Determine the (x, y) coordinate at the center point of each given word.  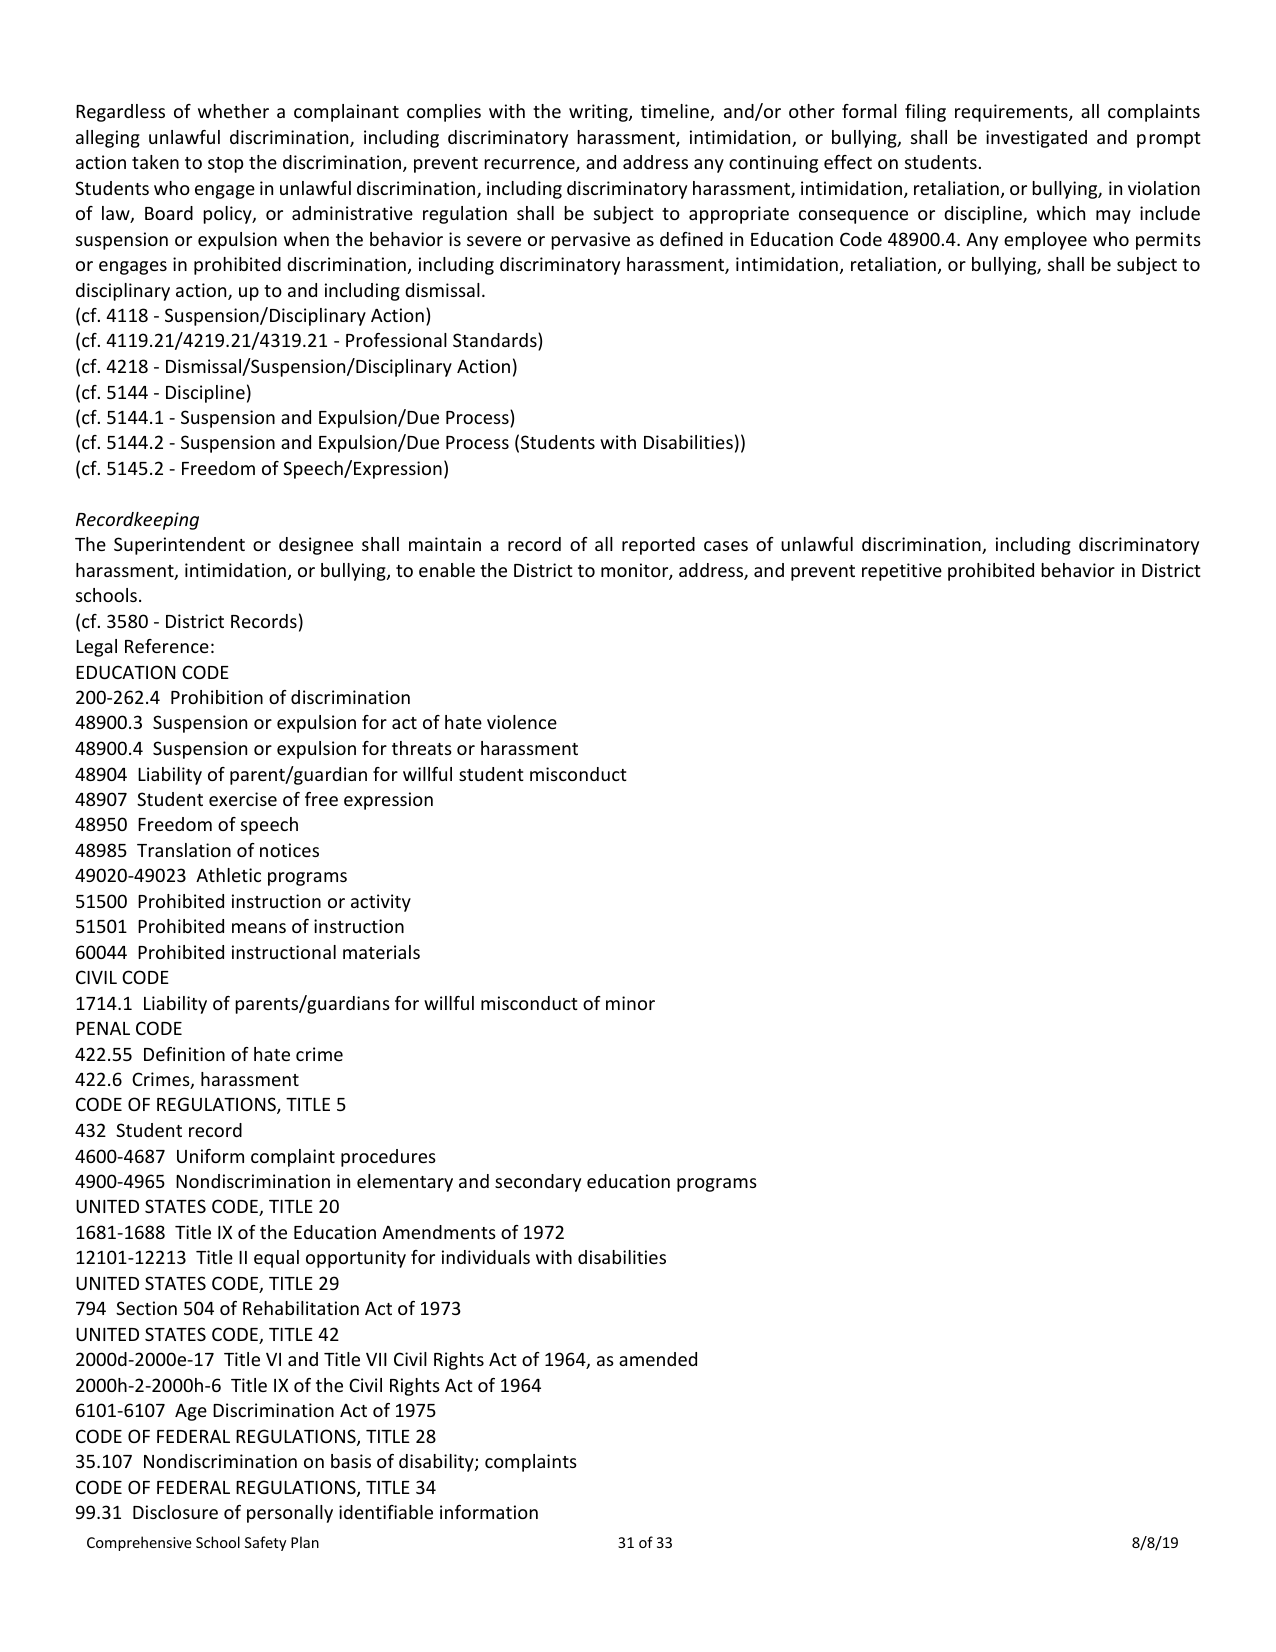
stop (225, 165)
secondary (538, 1183)
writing (599, 113)
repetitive (902, 572)
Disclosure (175, 1512)
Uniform (210, 1156)
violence (522, 722)
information (489, 1512)
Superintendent (179, 546)
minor (630, 1003)
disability (437, 1463)
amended (658, 1359)
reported (658, 546)
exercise (243, 799)
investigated (1036, 139)
